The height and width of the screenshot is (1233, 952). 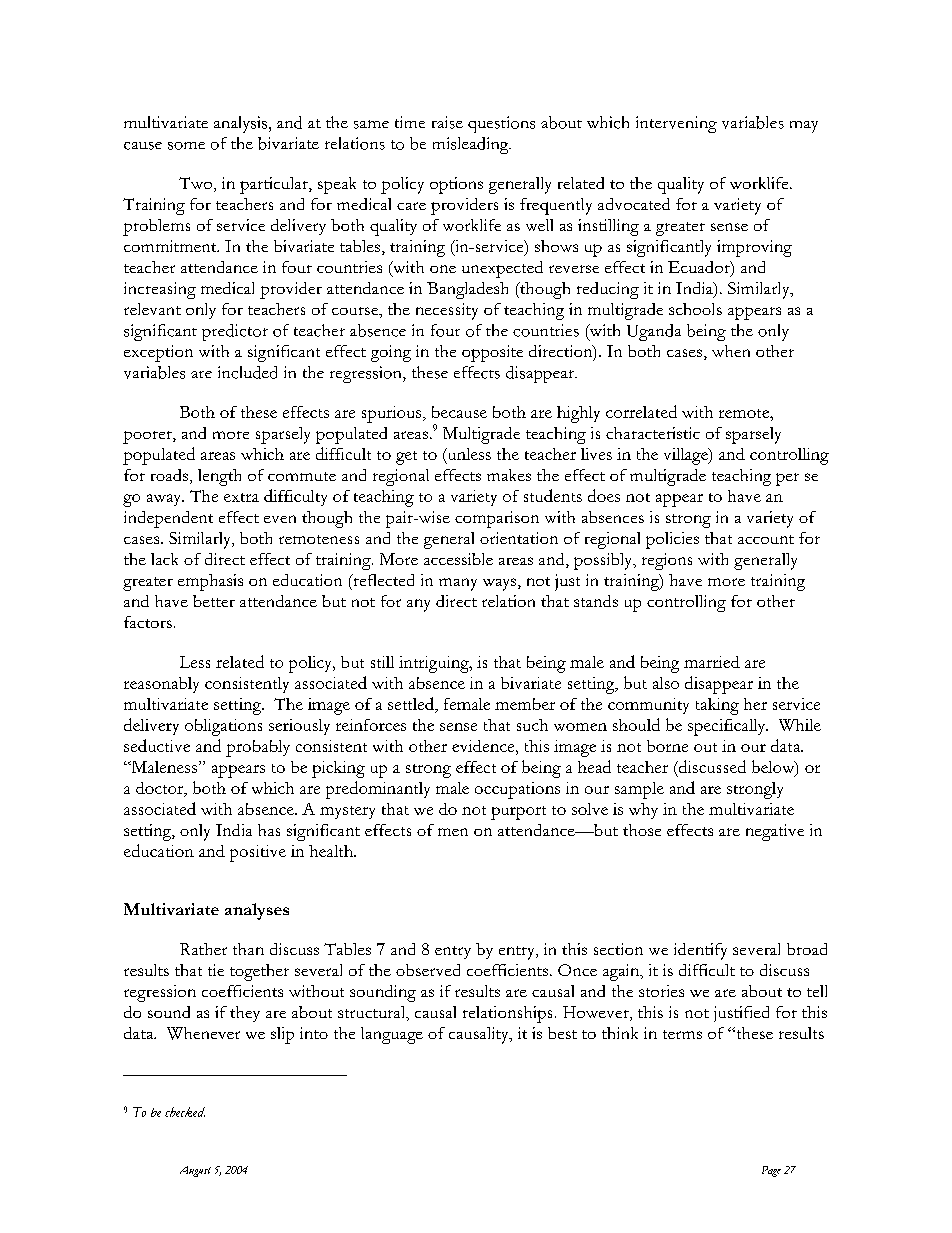 I want to click on August, so click(x=195, y=1171).
